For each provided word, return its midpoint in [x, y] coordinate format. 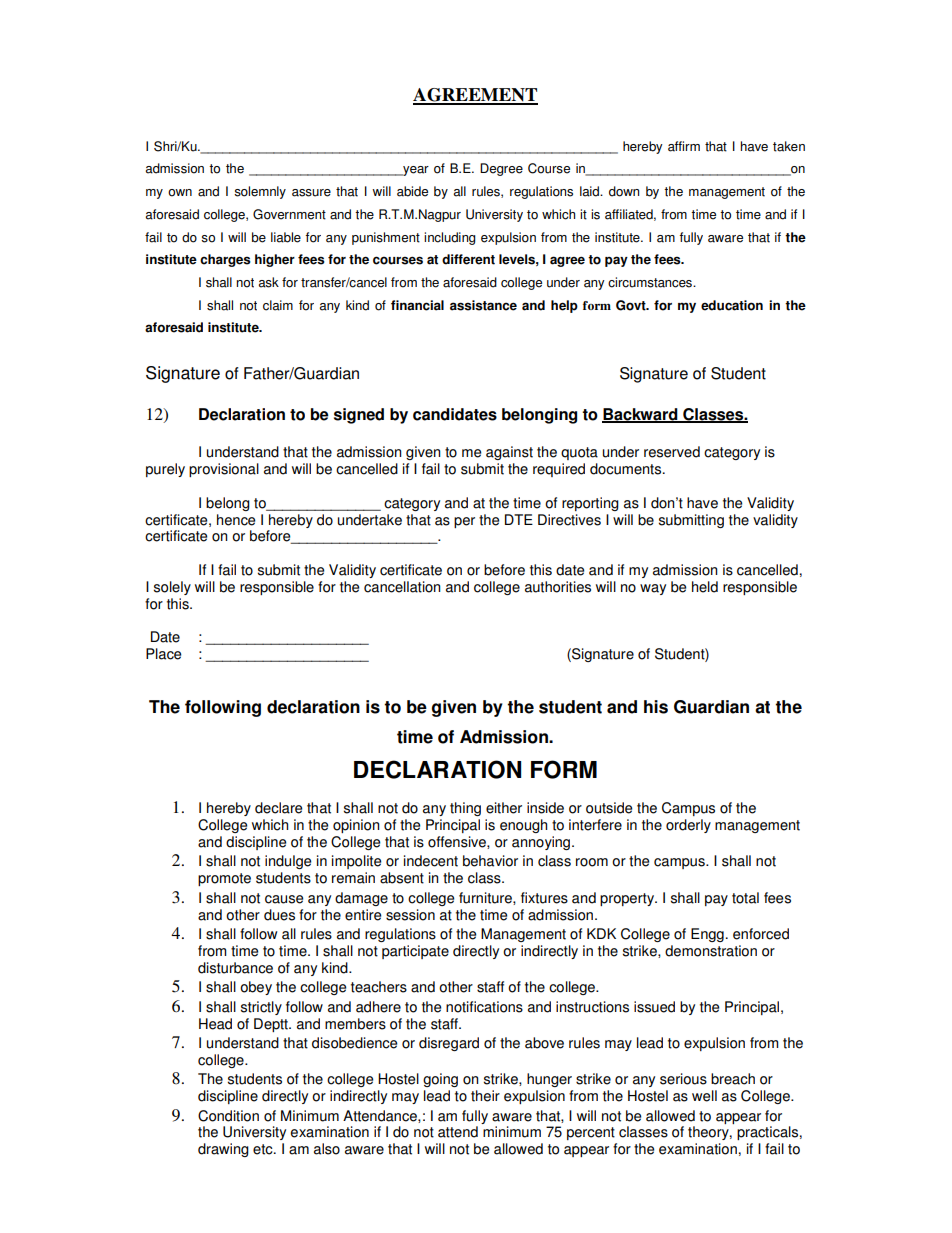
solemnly [260, 192]
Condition [228, 1116]
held [705, 587]
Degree [501, 169]
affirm [684, 146]
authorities [558, 587]
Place [163, 654]
